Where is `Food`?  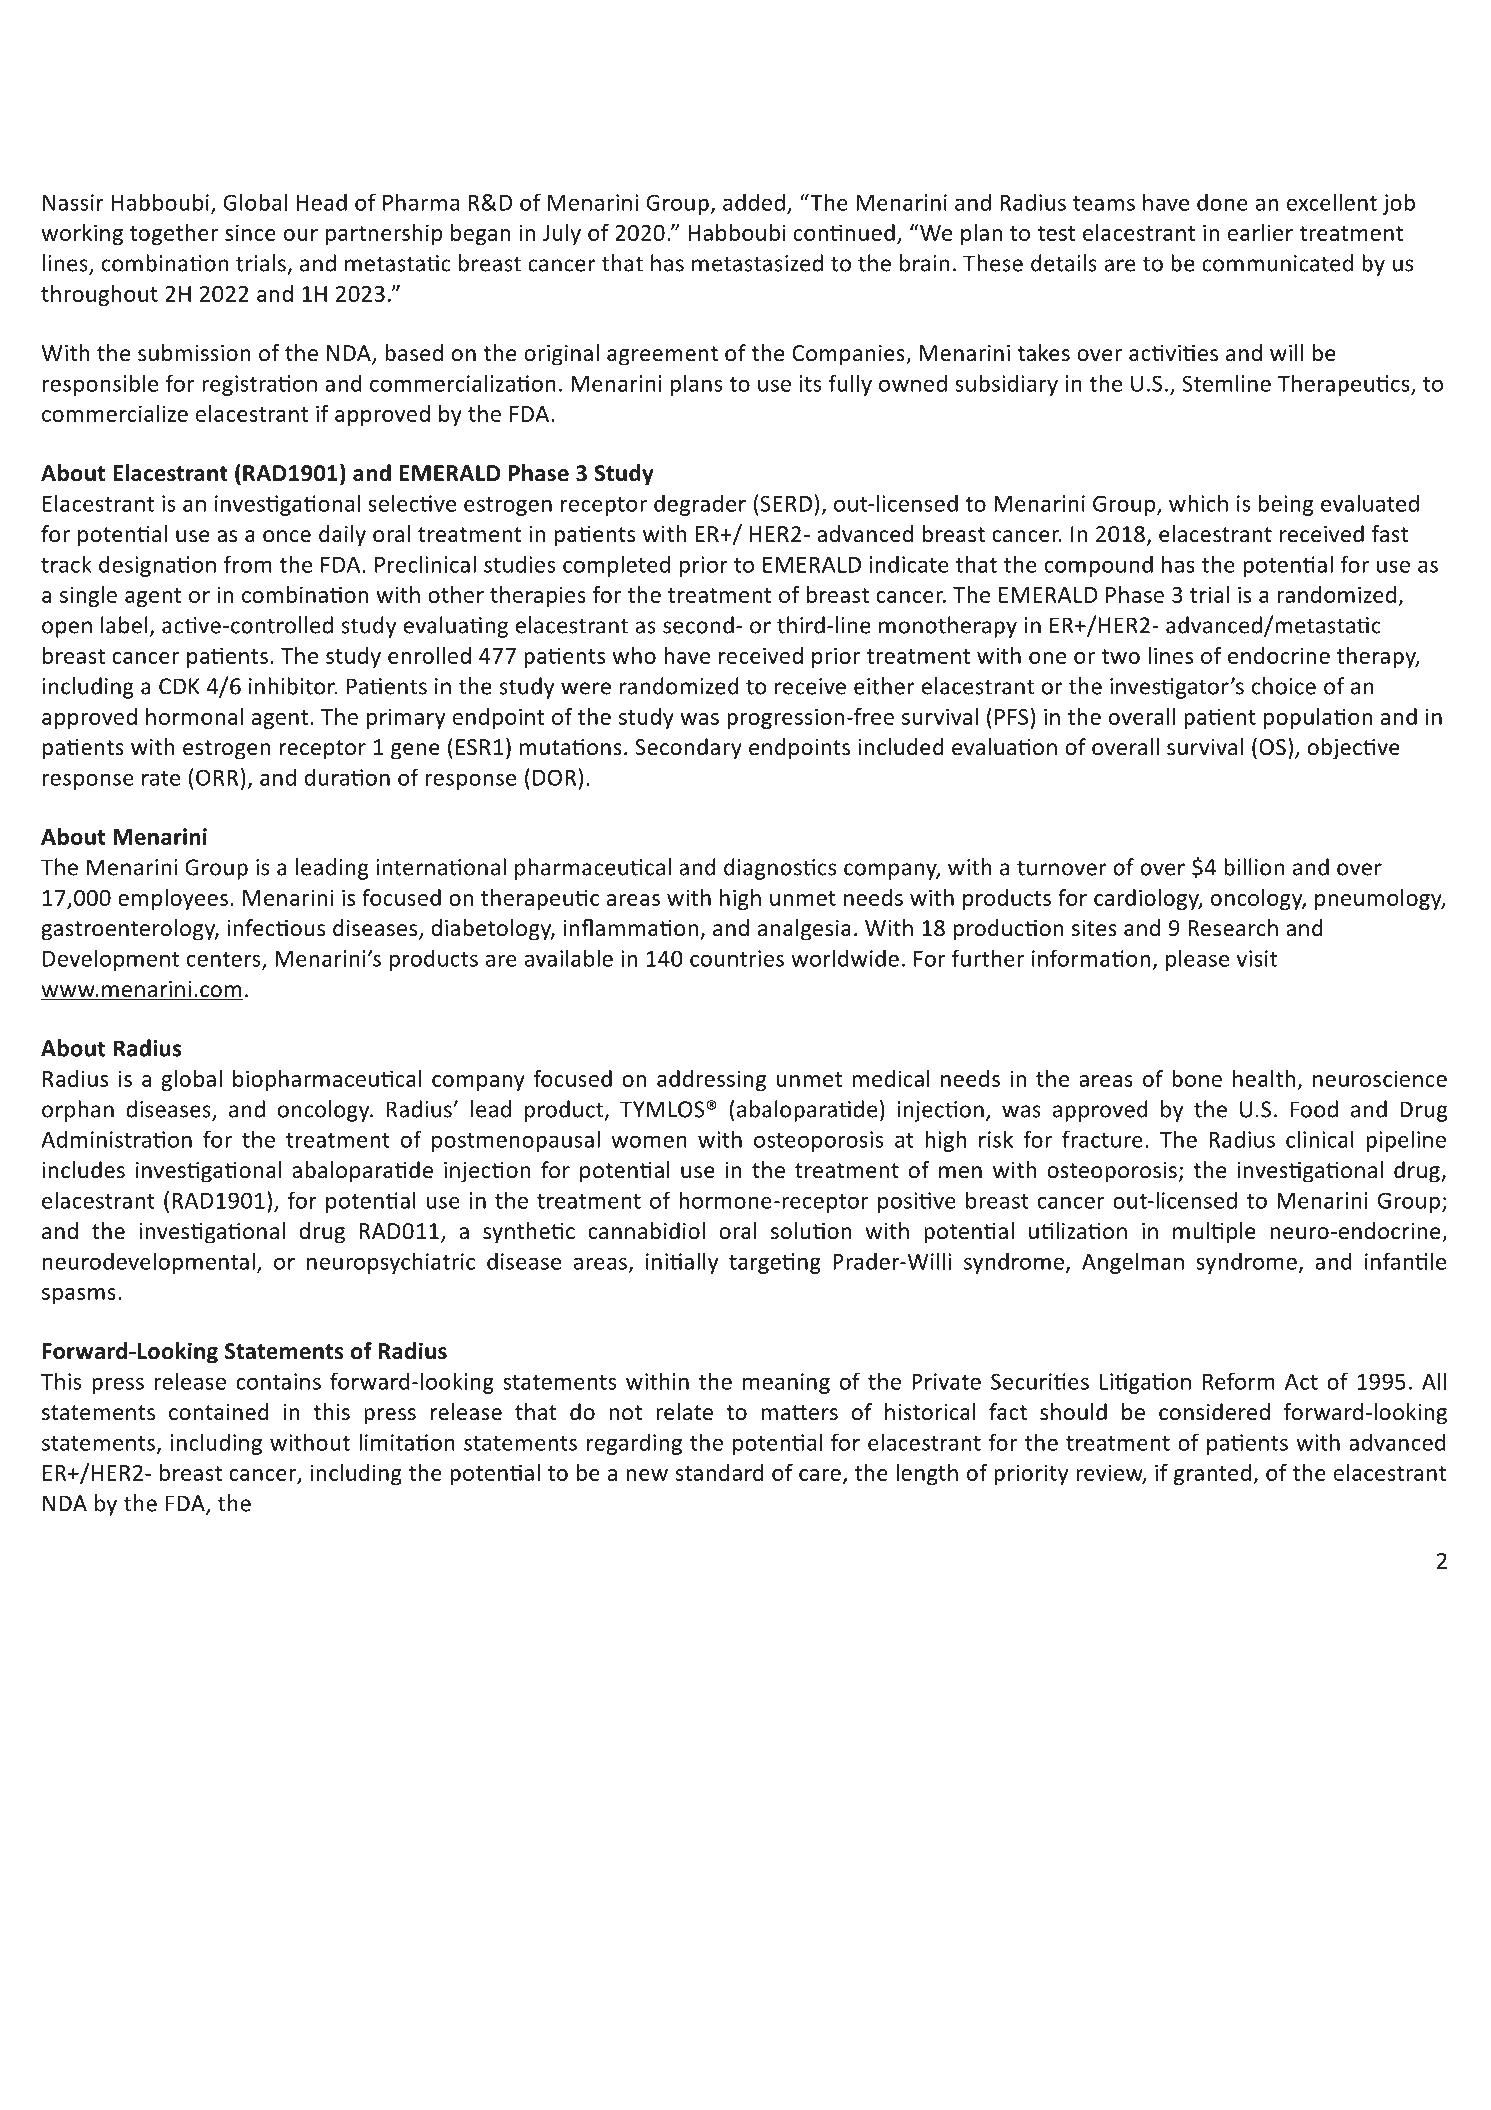
Food is located at coordinates (1314, 1109).
